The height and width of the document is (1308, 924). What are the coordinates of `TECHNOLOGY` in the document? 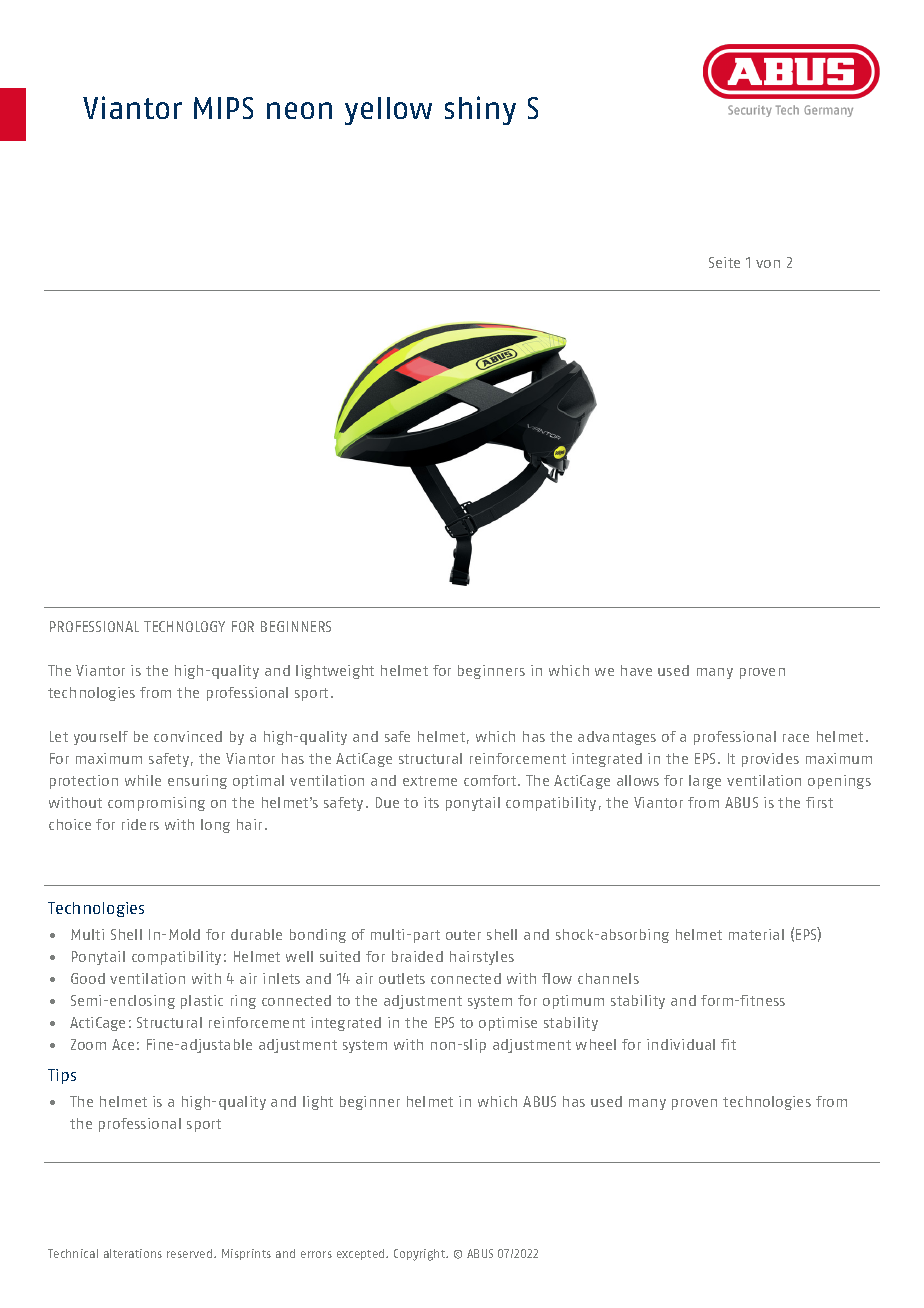 It's located at (184, 626).
